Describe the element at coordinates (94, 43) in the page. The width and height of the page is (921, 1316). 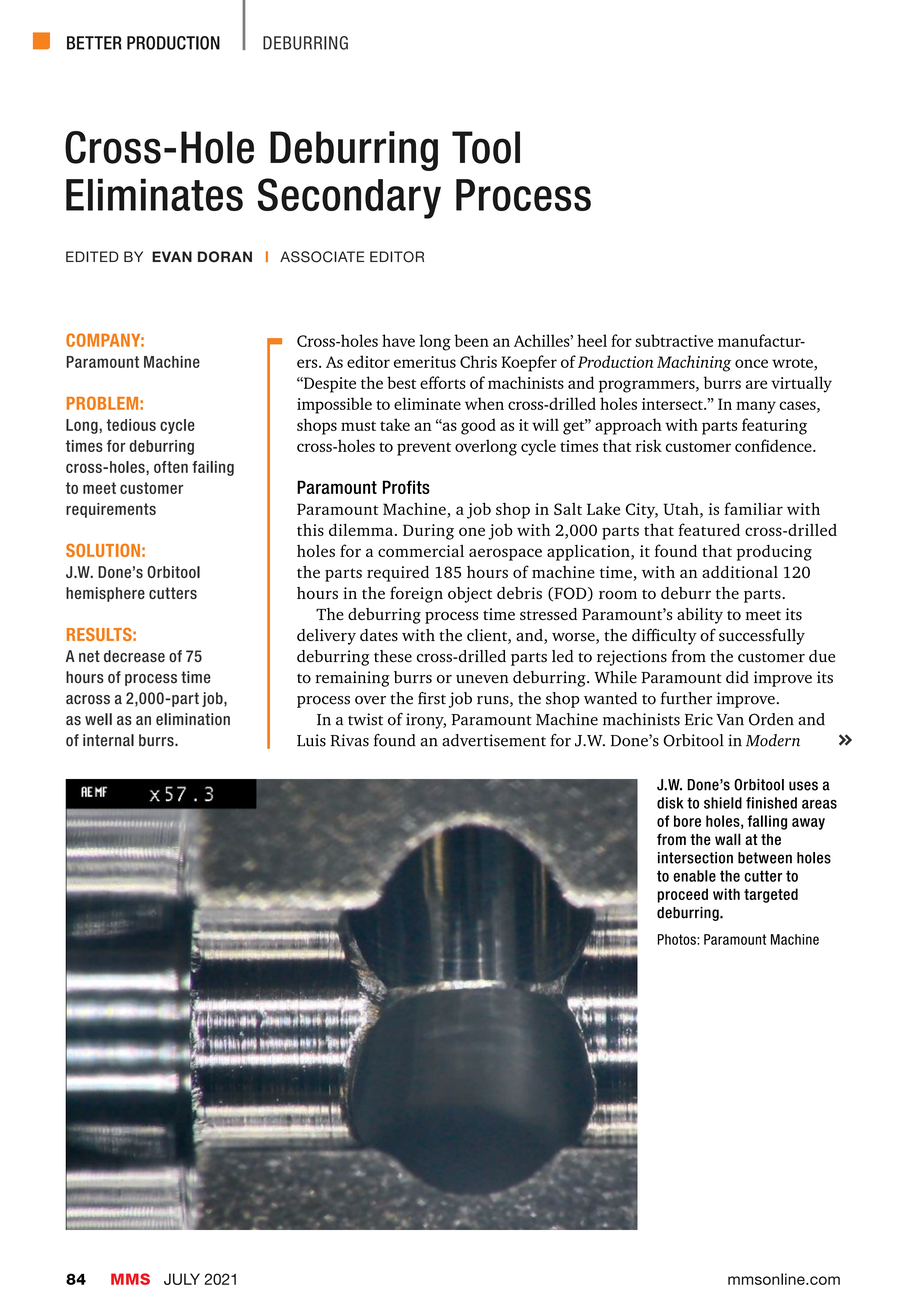
I see `BETTER` at that location.
